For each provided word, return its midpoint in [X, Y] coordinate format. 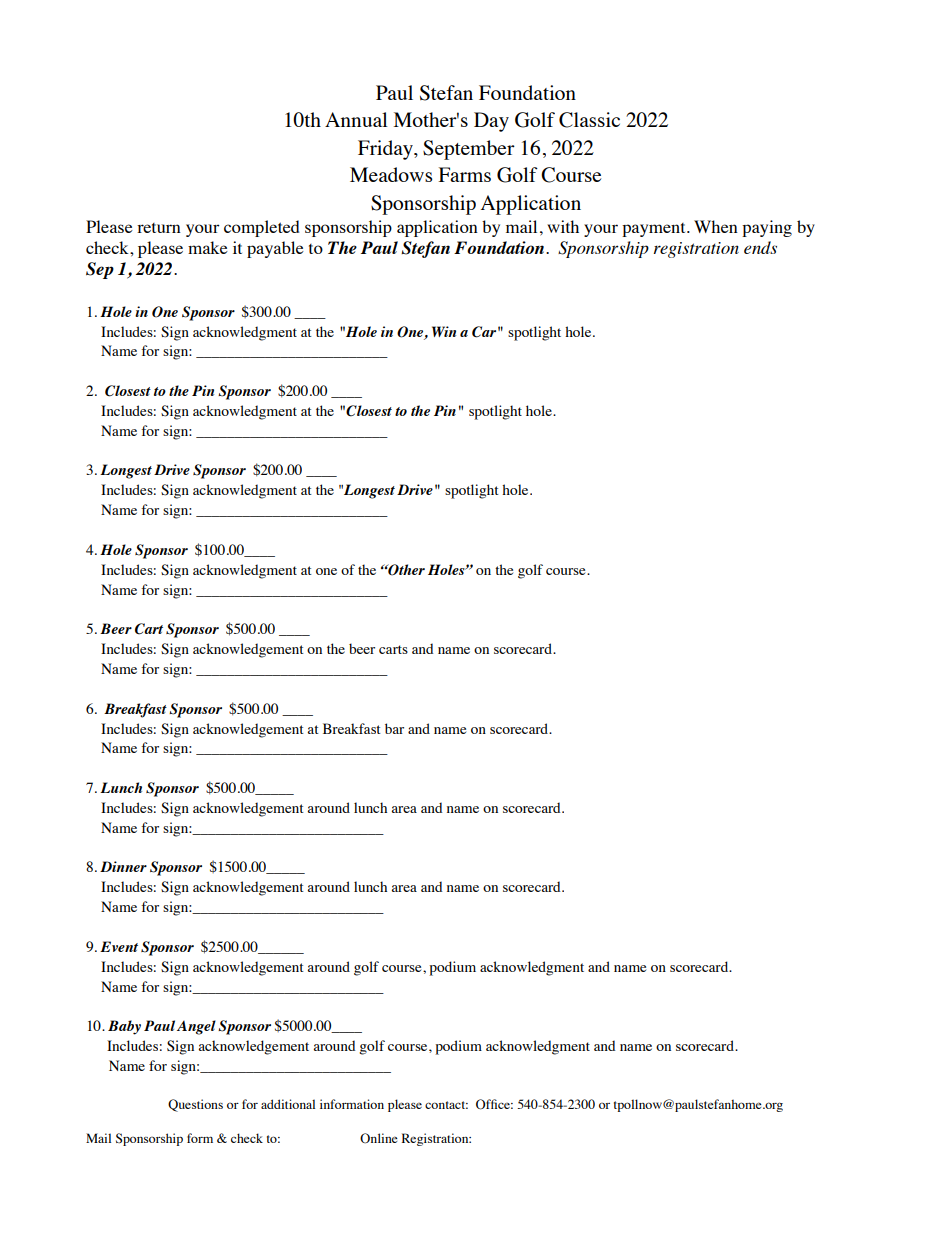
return [159, 228]
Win [444, 331]
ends [760, 247]
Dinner [123, 866]
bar [394, 728]
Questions [195, 1105]
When [716, 226]
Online [379, 1138]
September [469, 150]
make [208, 247]
